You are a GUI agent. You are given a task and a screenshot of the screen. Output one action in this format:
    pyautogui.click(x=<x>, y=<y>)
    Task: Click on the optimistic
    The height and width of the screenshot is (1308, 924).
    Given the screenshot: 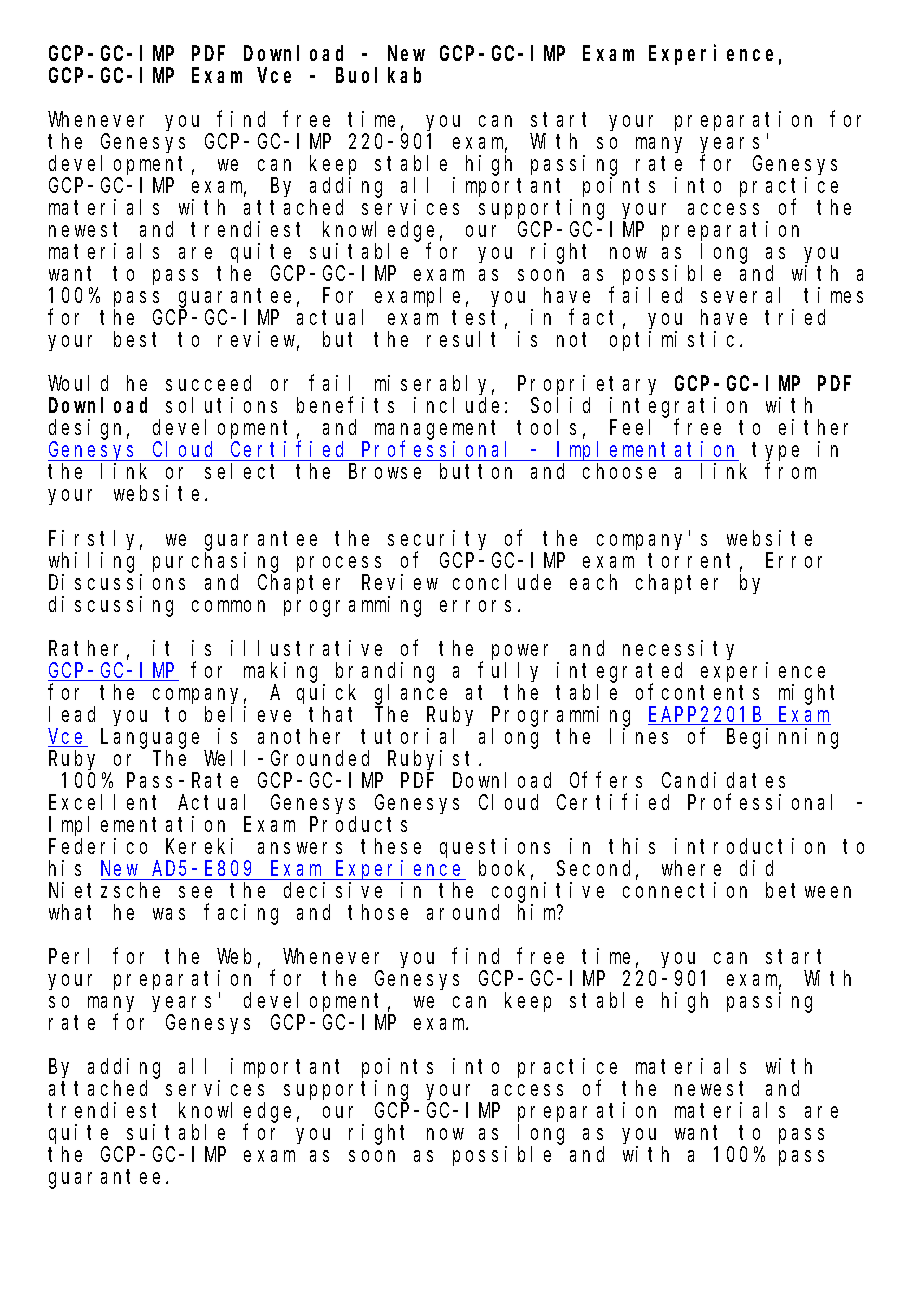 What is the action you would take?
    pyautogui.click(x=672, y=341)
